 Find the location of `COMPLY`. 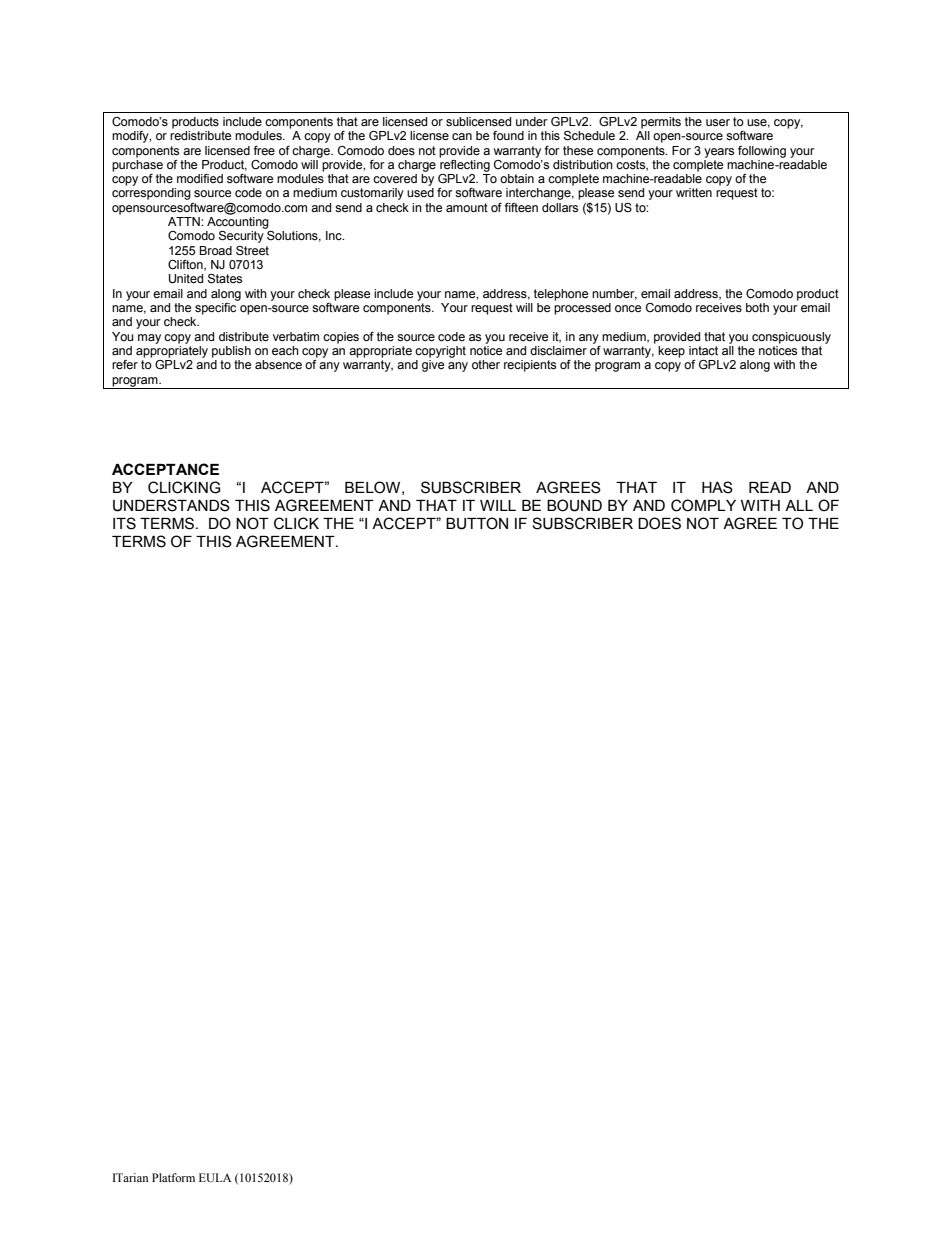

COMPLY is located at coordinates (703, 505).
